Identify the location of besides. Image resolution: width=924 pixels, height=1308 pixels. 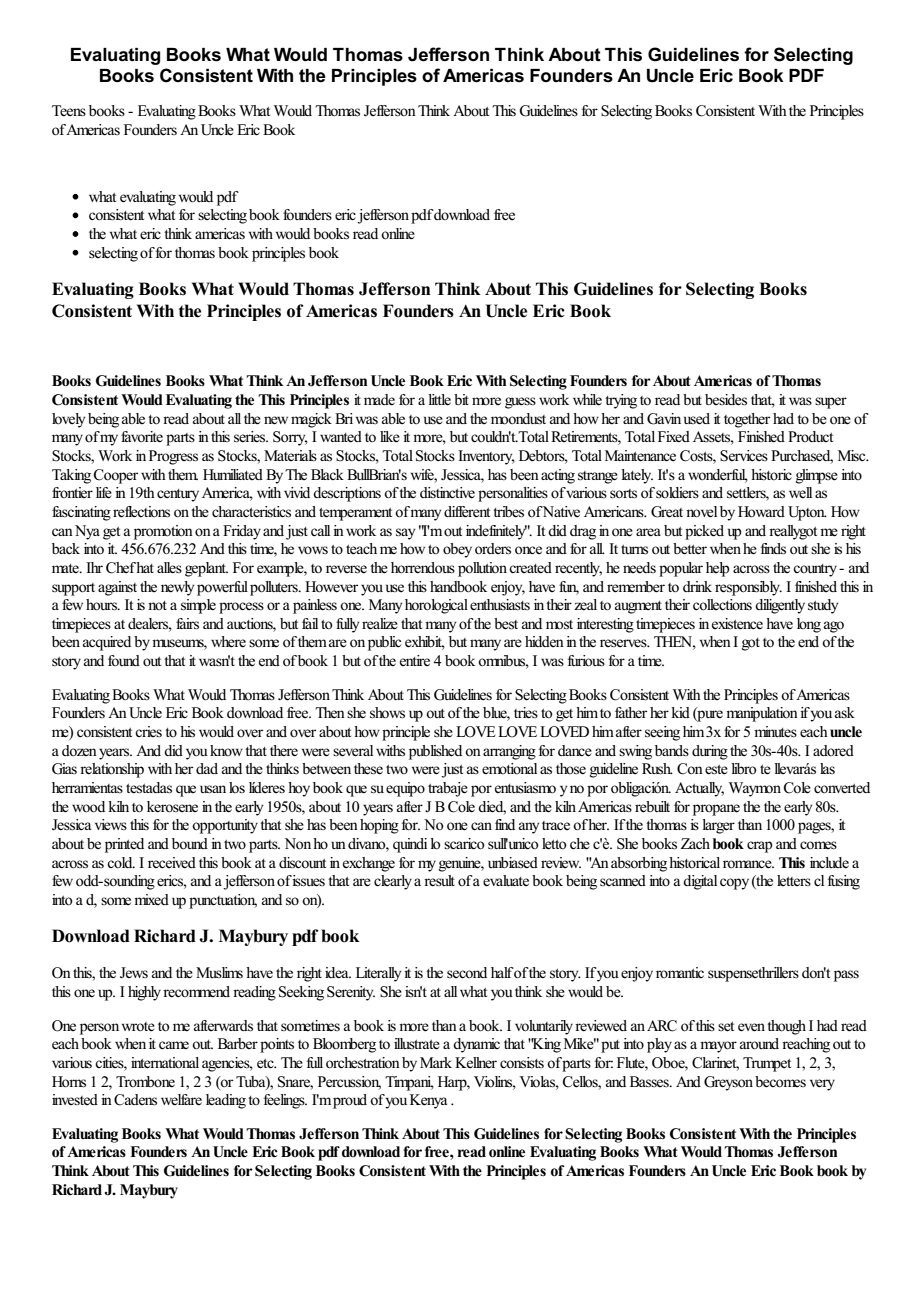
(726, 400).
